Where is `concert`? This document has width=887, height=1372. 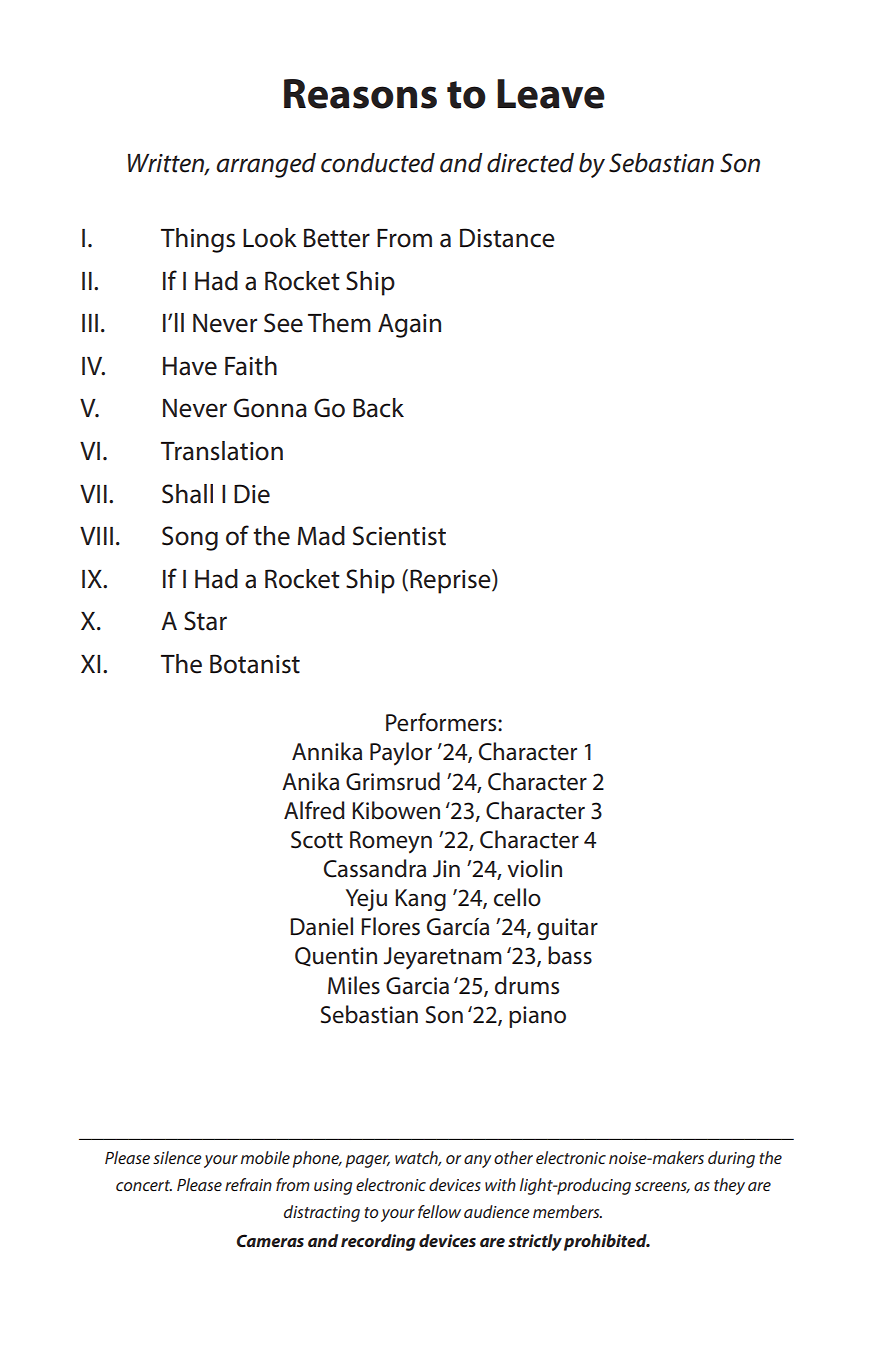 concert is located at coordinates (144, 1185).
